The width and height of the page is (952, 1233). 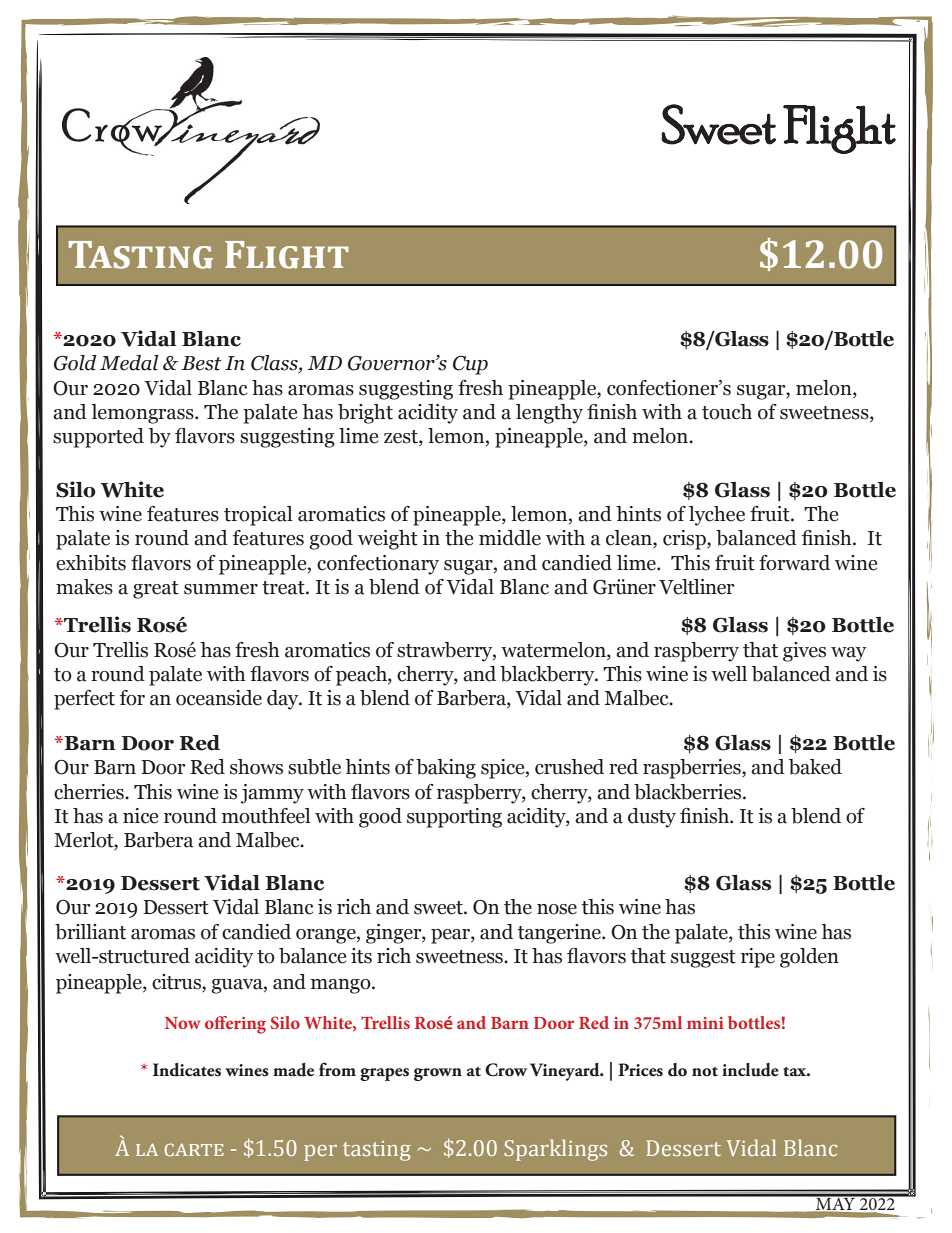 What do you see at coordinates (378, 565) in the page?
I see `confectionary` at bounding box center [378, 565].
